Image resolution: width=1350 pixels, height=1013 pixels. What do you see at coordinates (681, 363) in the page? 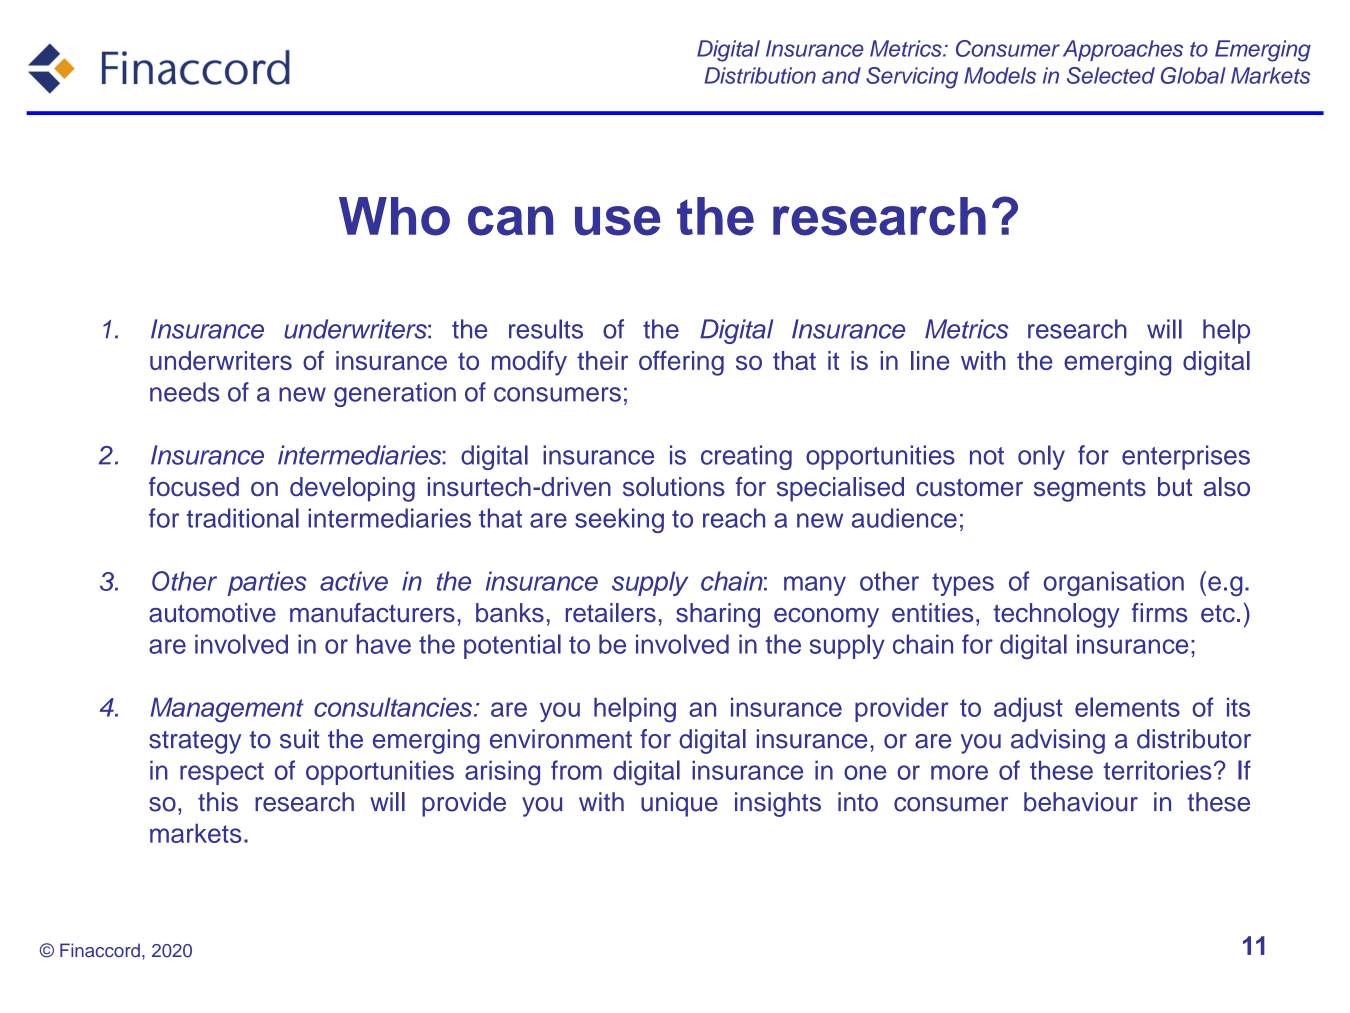
I see `offering` at bounding box center [681, 363].
